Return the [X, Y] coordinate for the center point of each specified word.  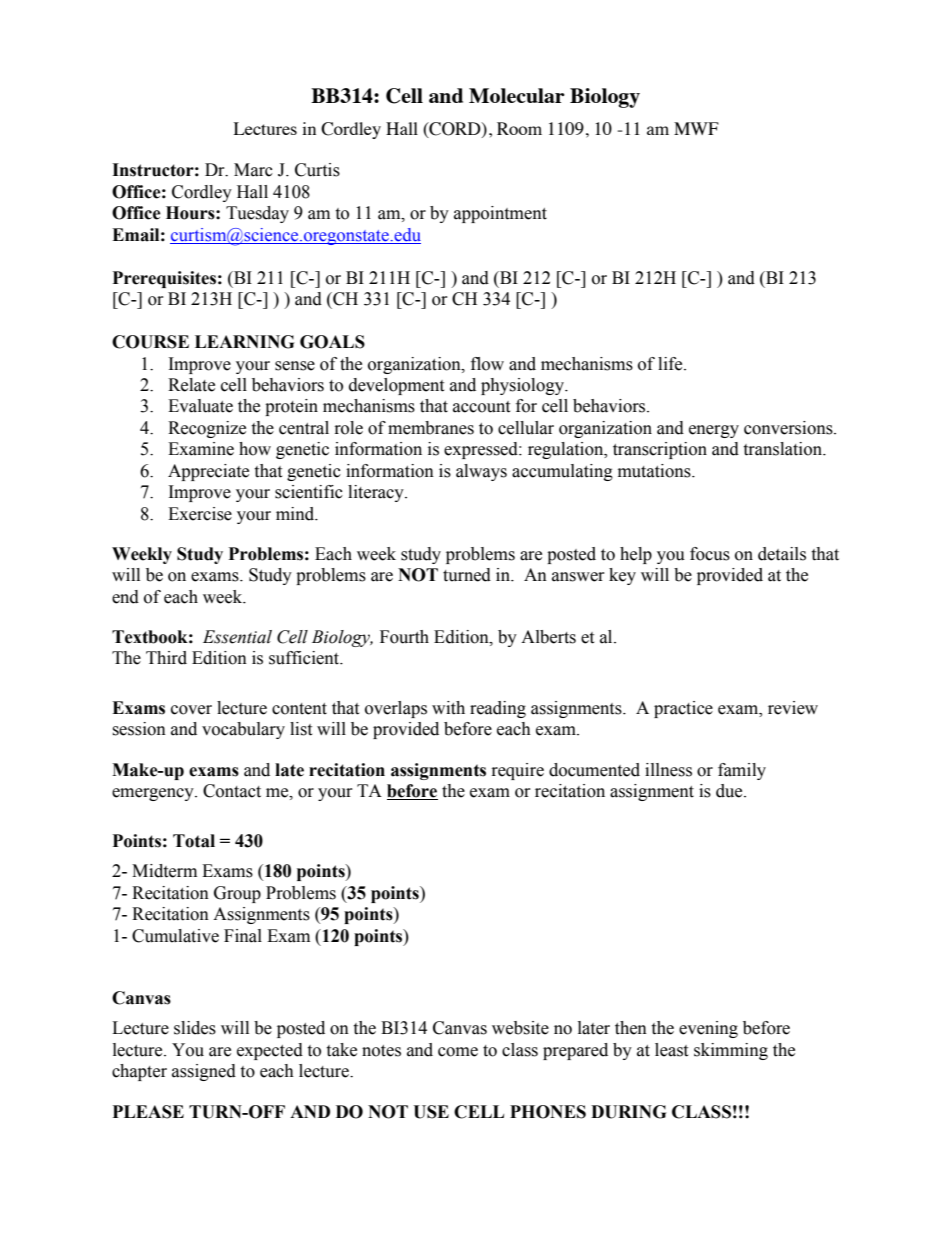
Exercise [200, 514]
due [730, 791]
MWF [696, 128]
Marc [253, 170]
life [671, 364]
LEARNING [244, 342]
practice [683, 709]
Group [237, 894]
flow [487, 364]
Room [519, 128]
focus [710, 554]
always [481, 472]
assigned [204, 1072]
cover [191, 710]
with [448, 708]
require [518, 771]
